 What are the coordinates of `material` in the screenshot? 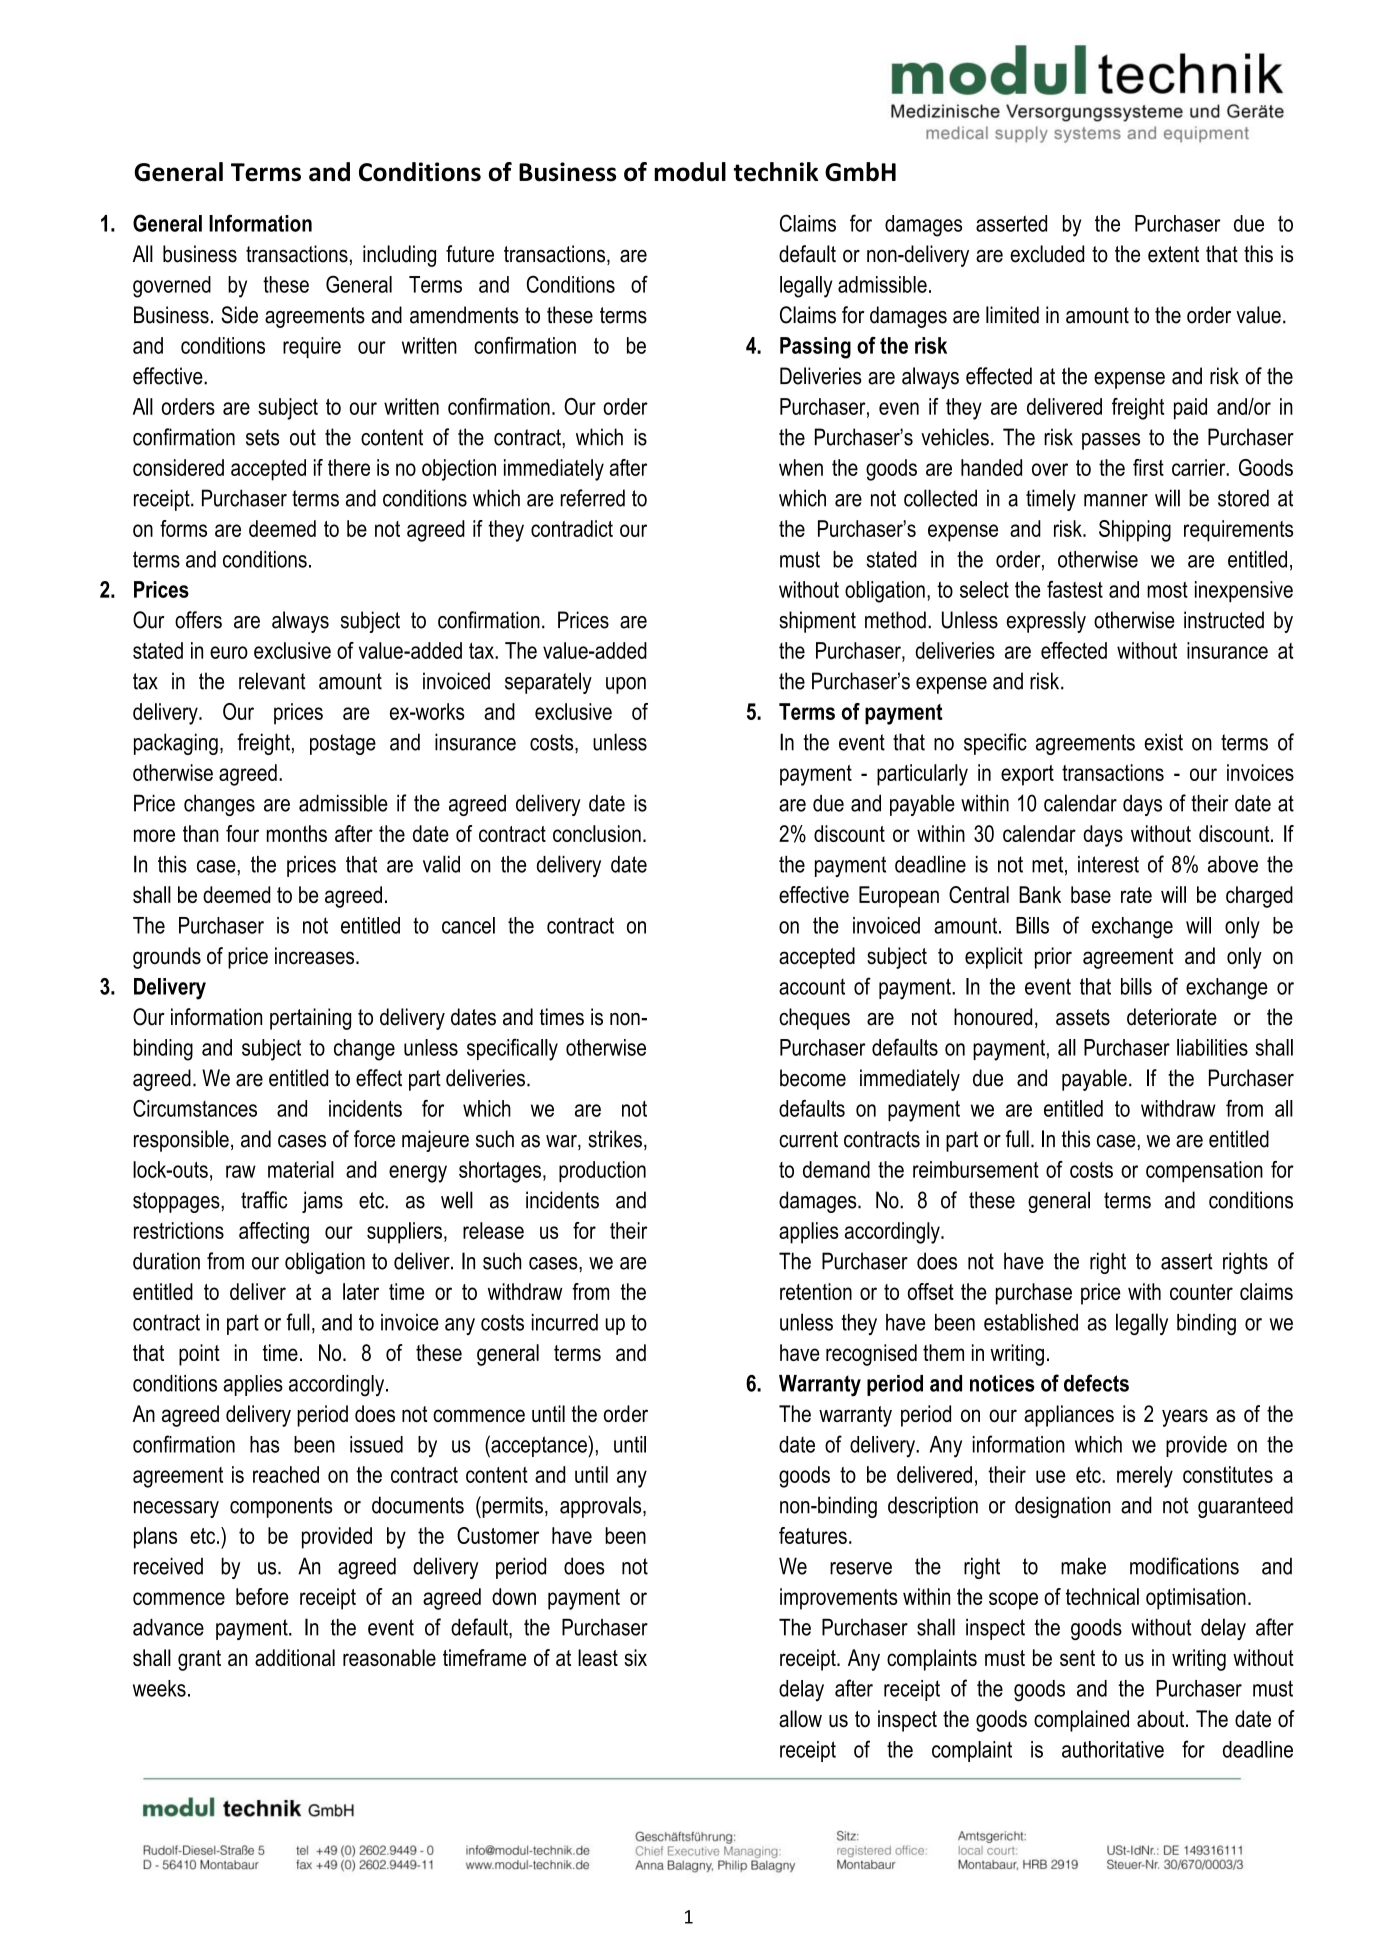 It's located at (301, 1169).
